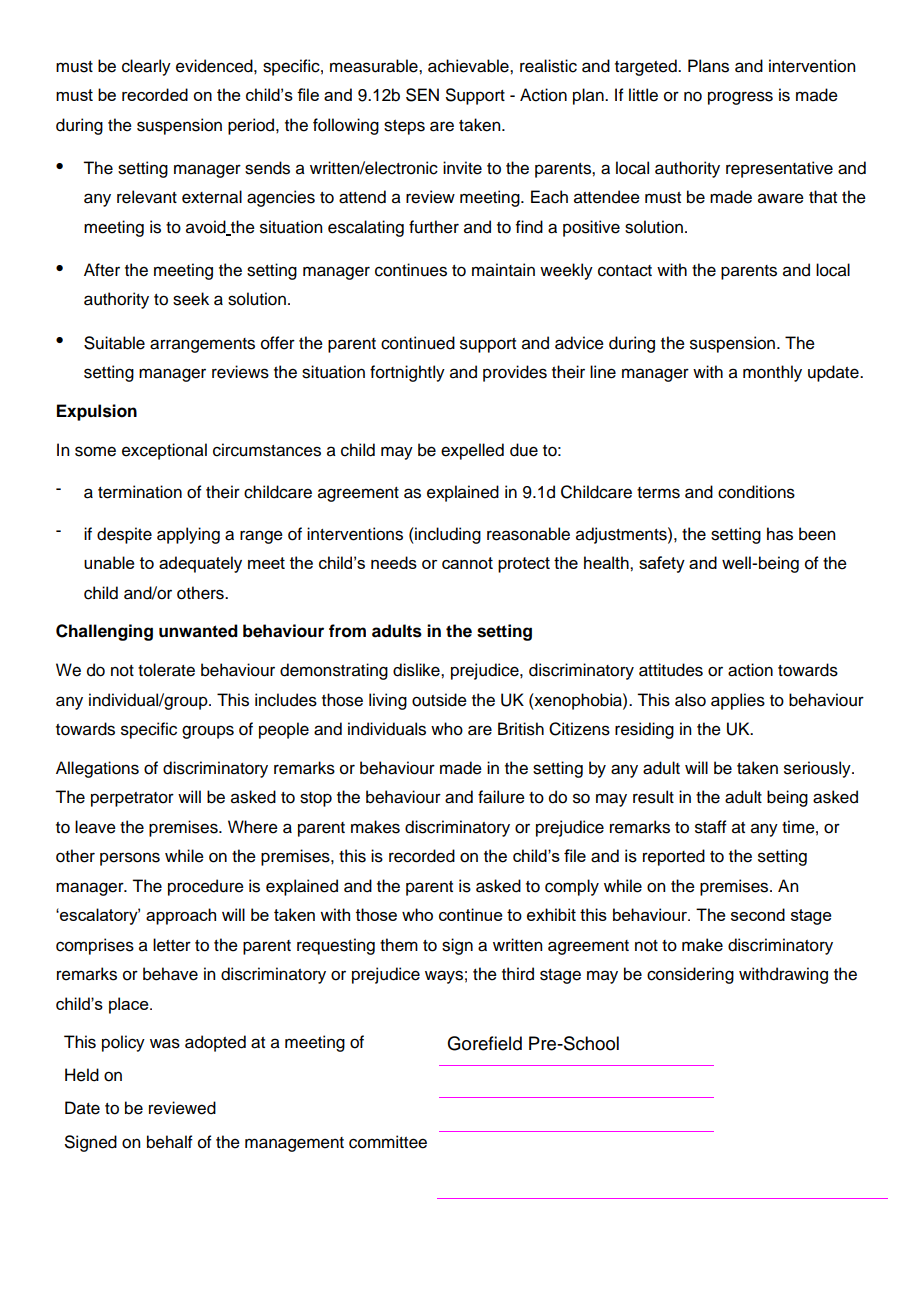  Describe the element at coordinates (740, 98) in the screenshot. I see `progress` at that location.
